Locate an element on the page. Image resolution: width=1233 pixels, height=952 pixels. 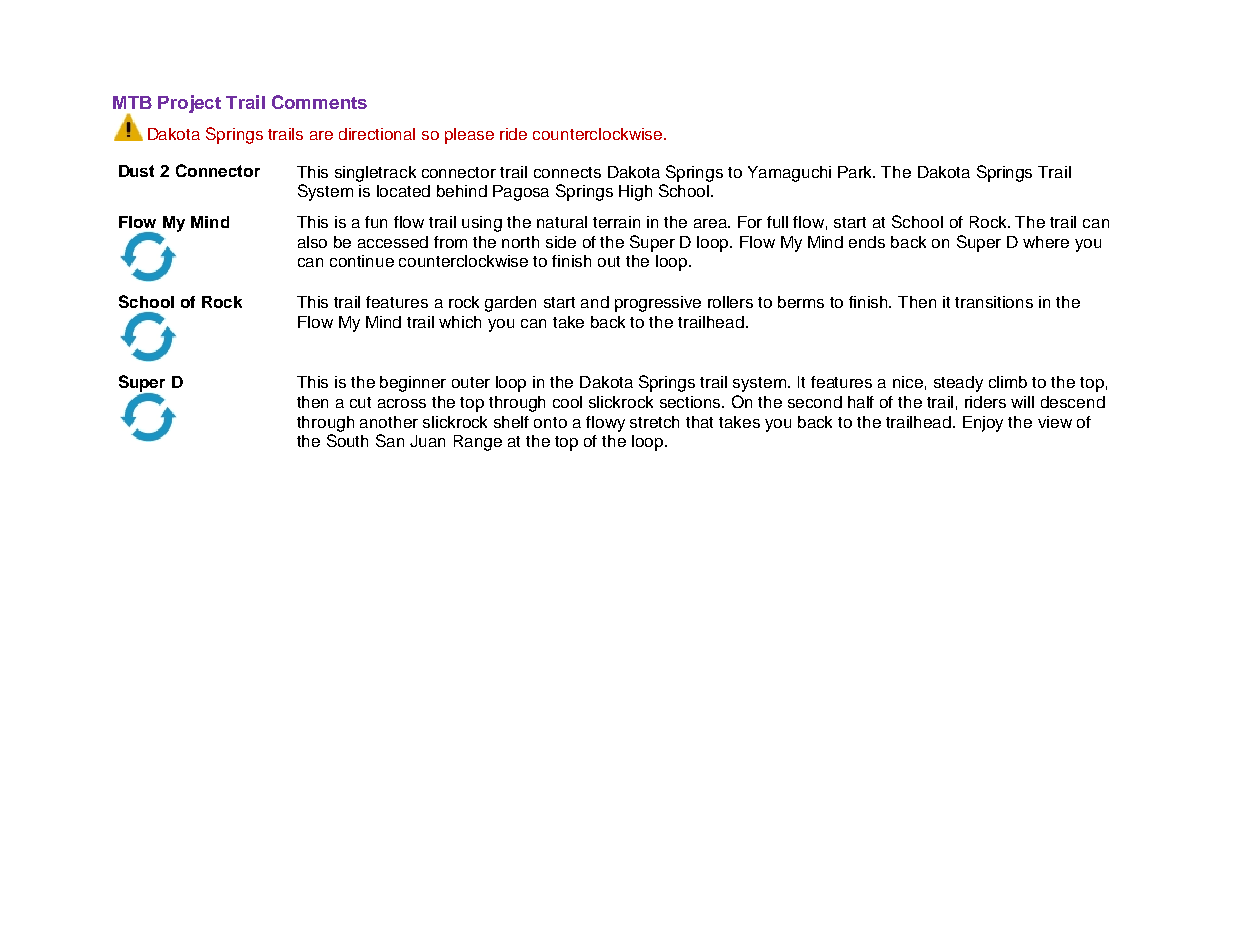
Park is located at coordinates (856, 172).
